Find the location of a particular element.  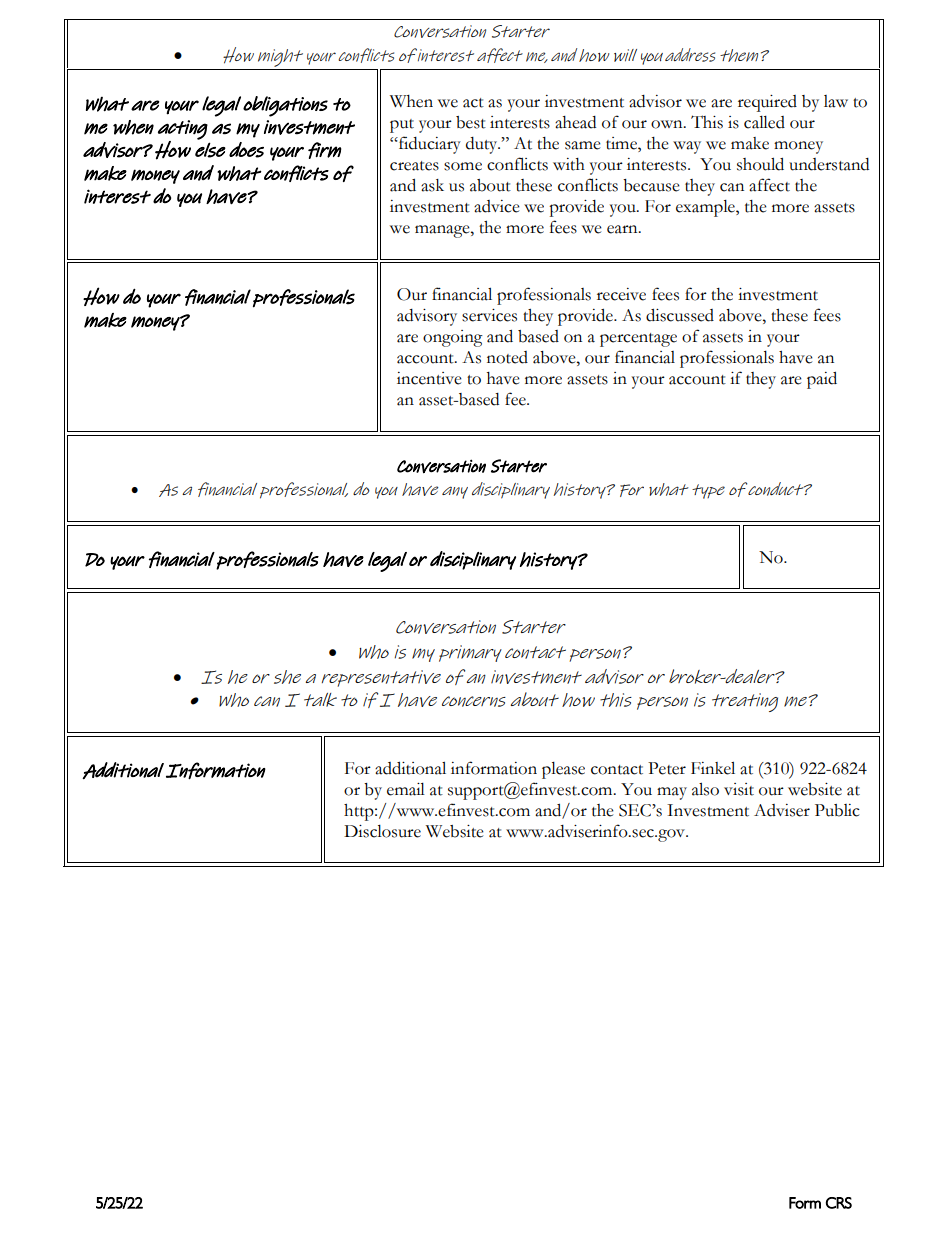

CRS is located at coordinates (839, 1203).
